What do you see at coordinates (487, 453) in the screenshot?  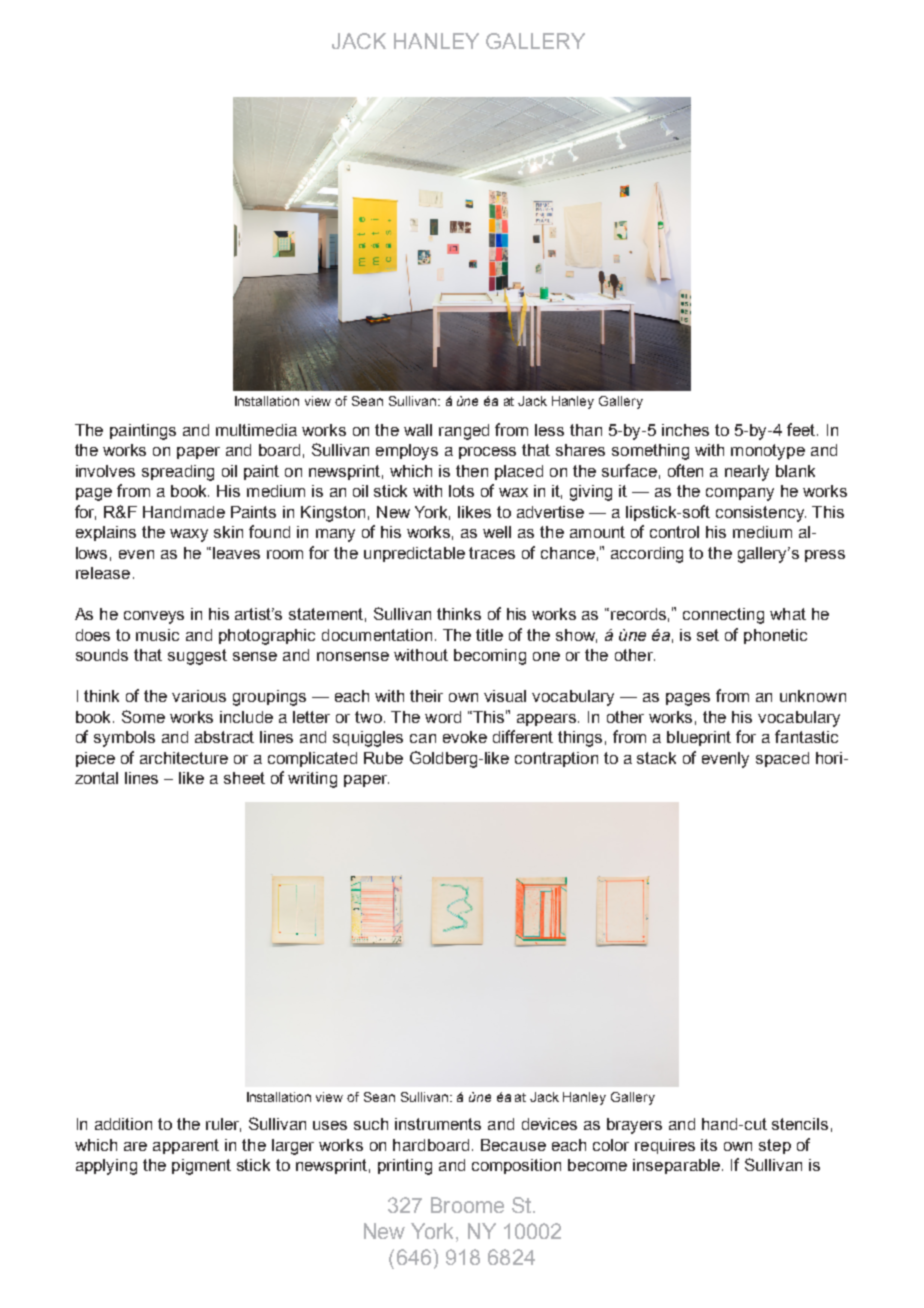 I see `process` at bounding box center [487, 453].
